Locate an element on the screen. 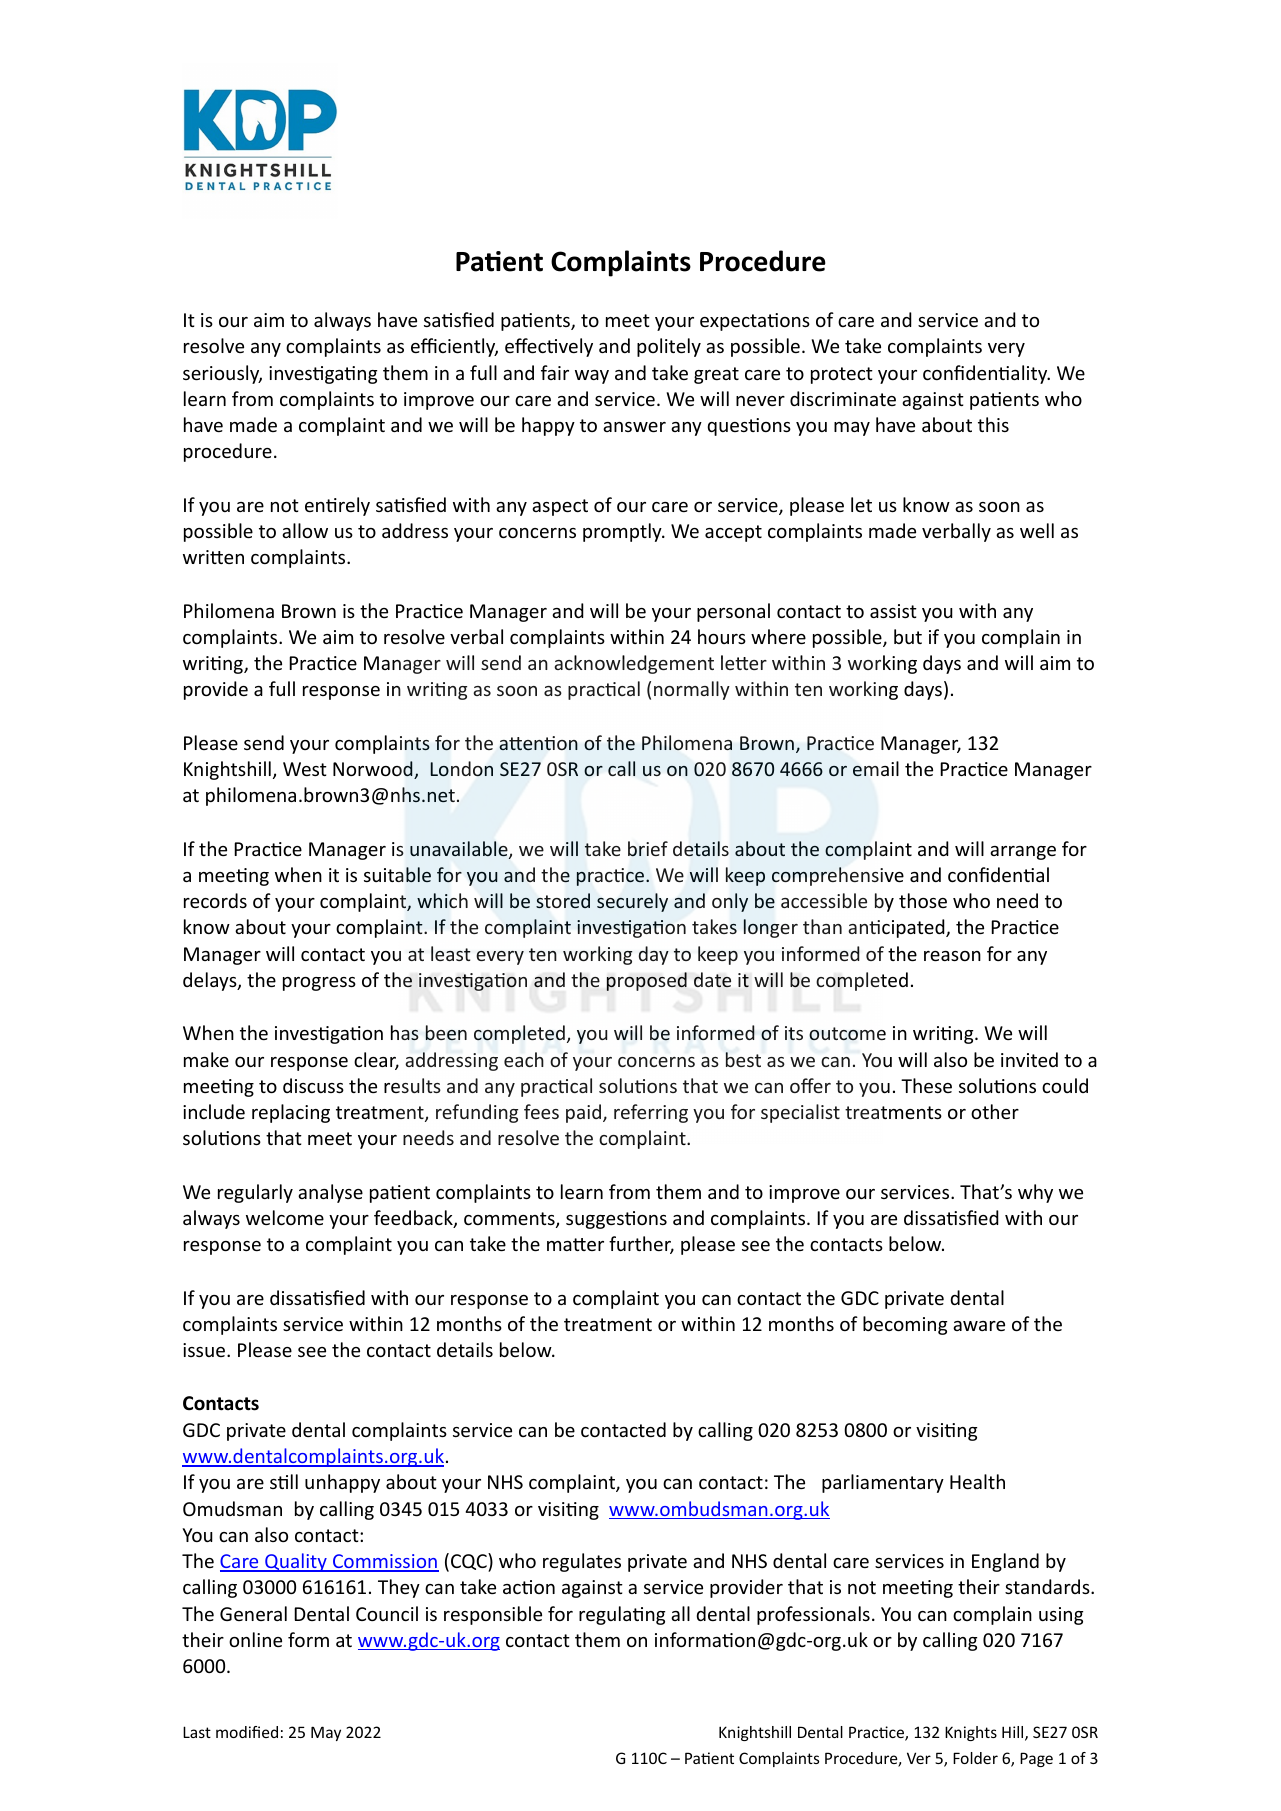  why is located at coordinates (1035, 1193).
